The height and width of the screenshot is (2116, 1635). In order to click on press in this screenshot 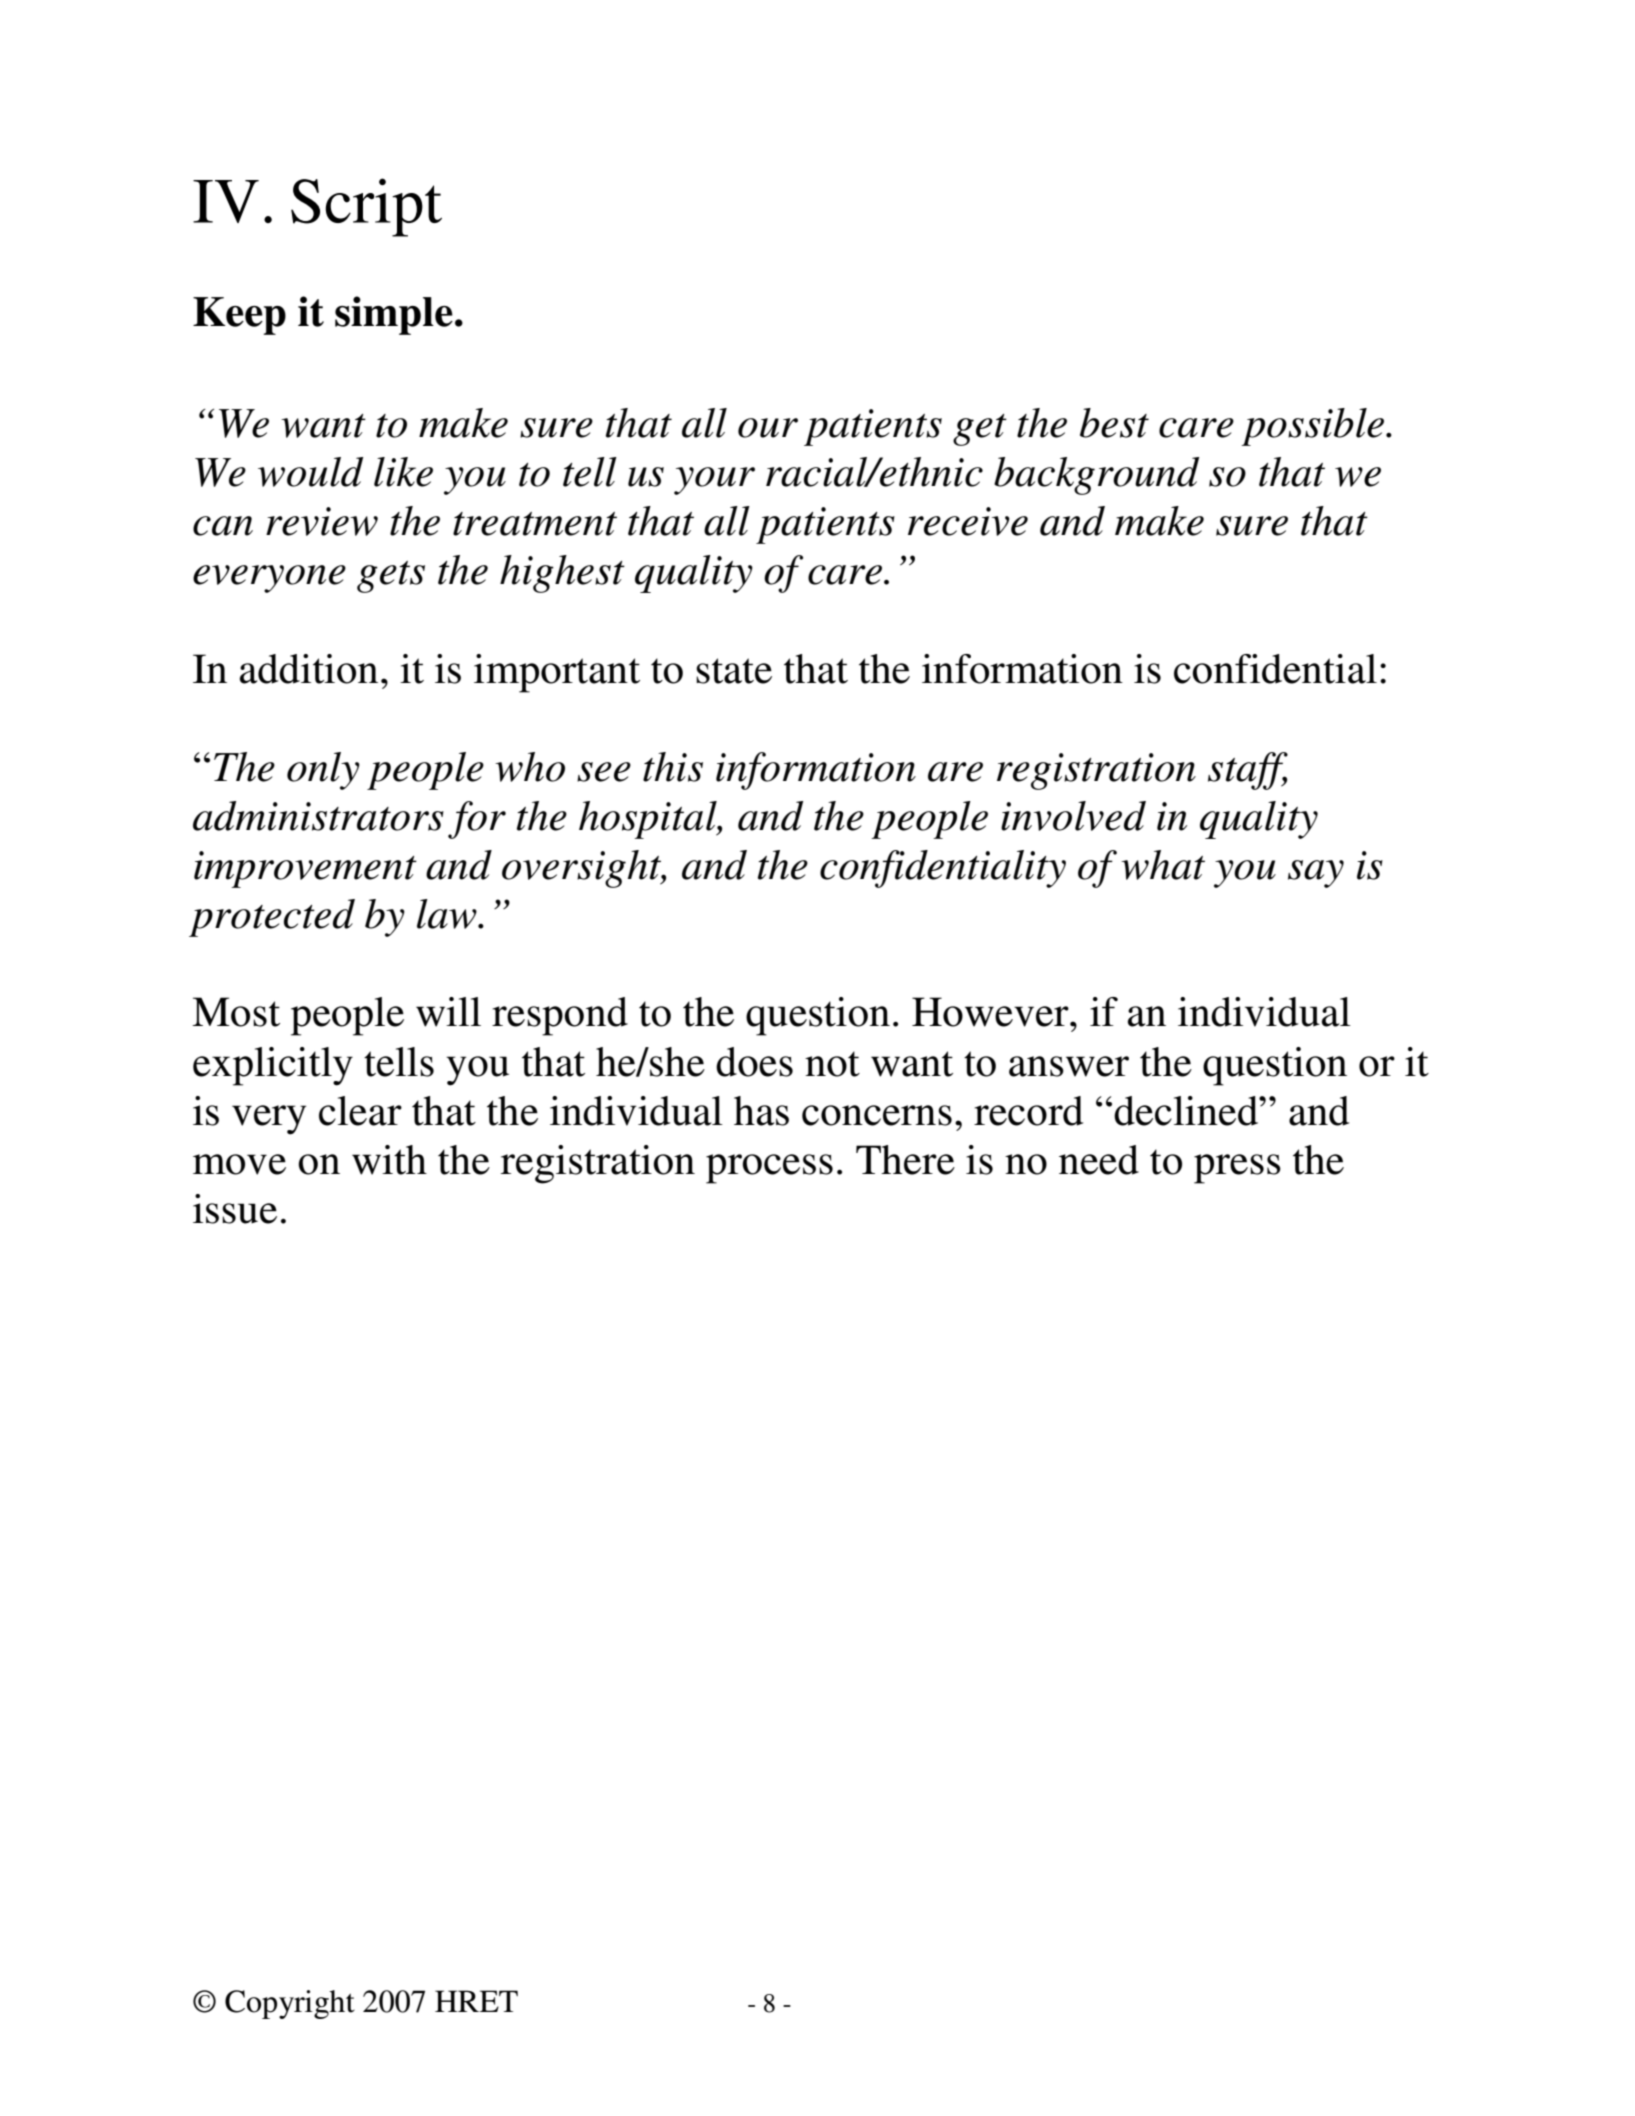, I will do `click(1237, 1169)`.
